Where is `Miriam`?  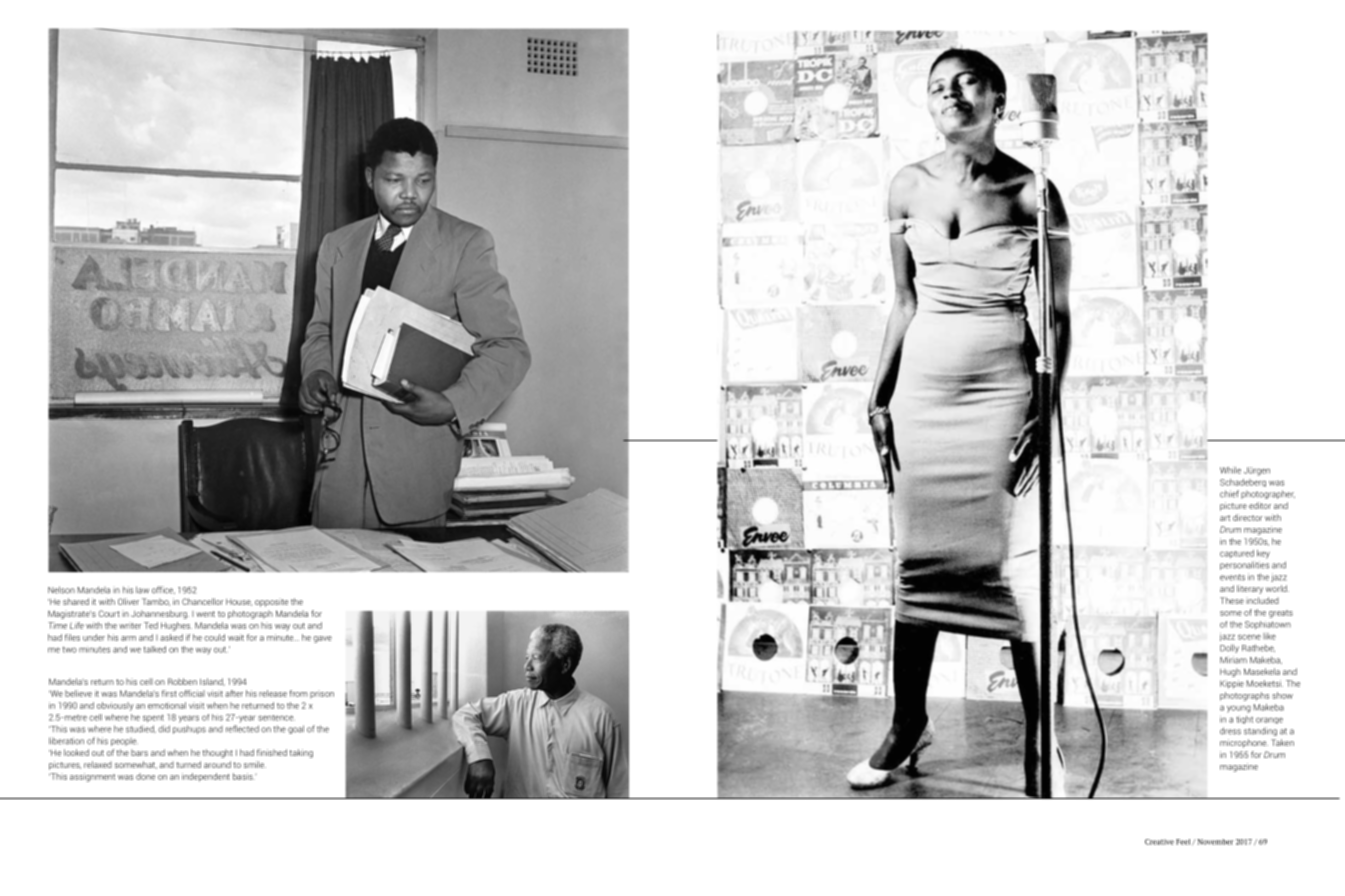 Miriam is located at coordinates (1233, 660).
